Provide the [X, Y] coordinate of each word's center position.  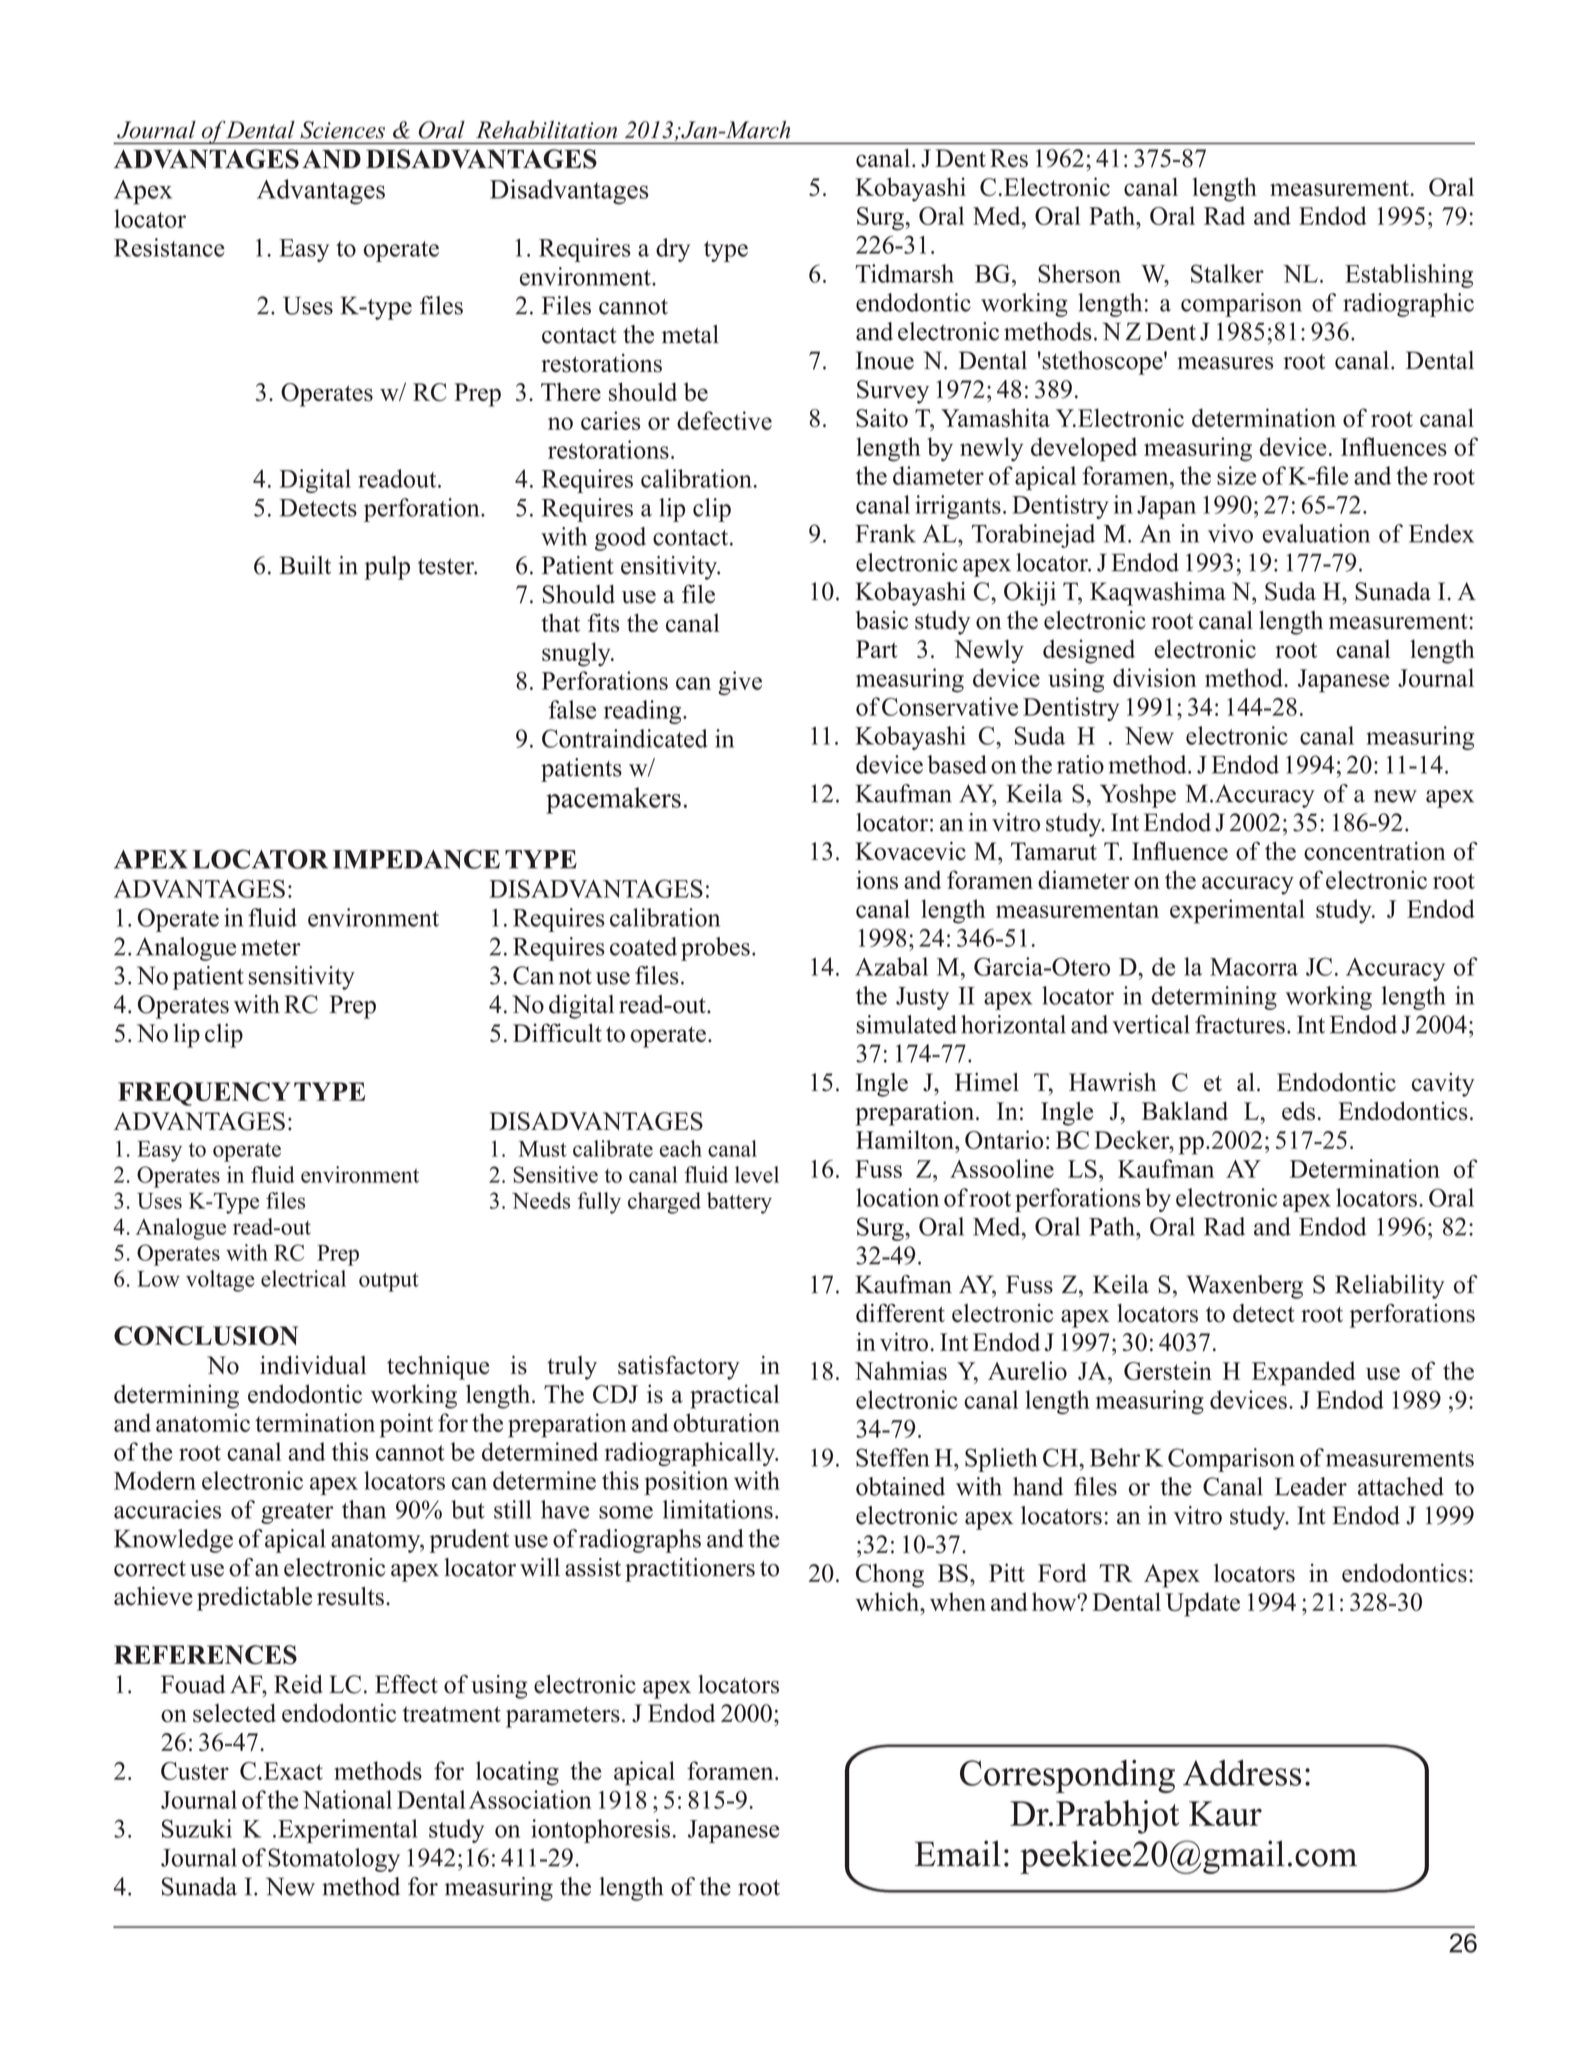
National [347, 1799]
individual [313, 1365]
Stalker [1227, 273]
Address [1242, 1773]
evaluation [1316, 533]
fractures [1240, 1024]
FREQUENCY [204, 1094]
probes [715, 949]
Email [958, 1853]
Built [305, 565]
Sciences [342, 130]
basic [881, 620]
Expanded [1304, 1373]
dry [673, 250]
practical [734, 1396]
